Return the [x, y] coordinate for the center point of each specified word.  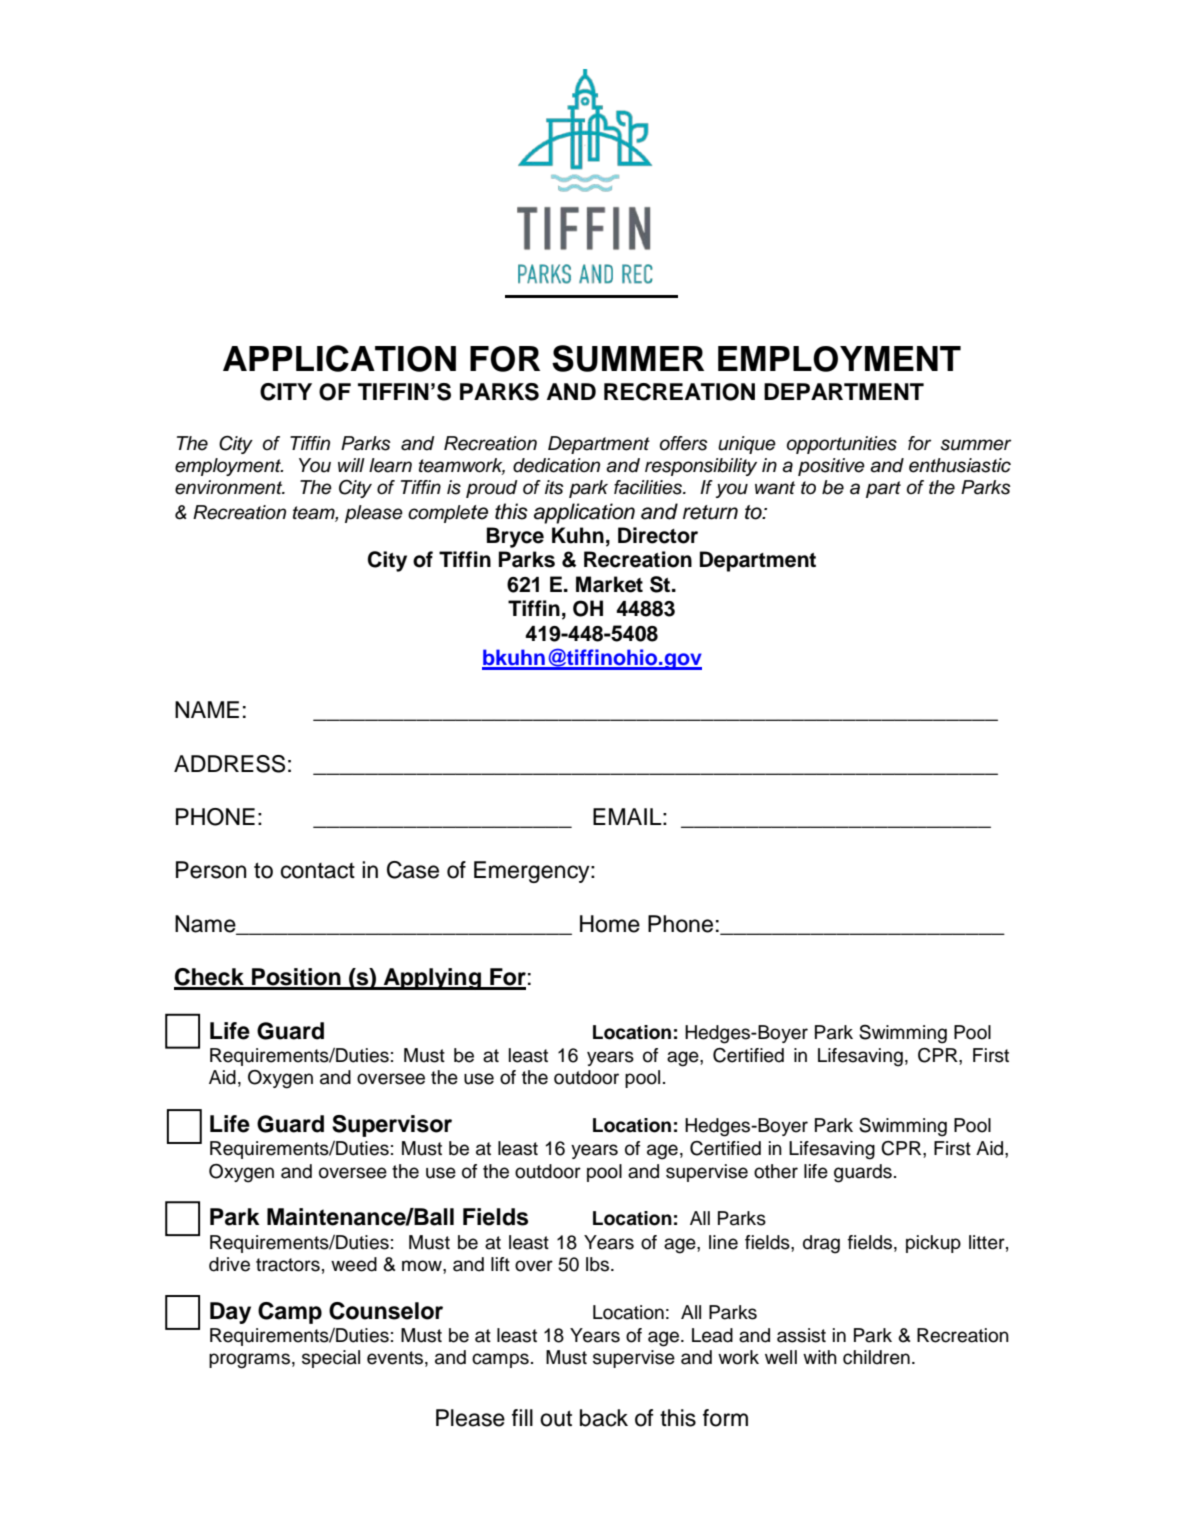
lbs [597, 1264]
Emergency [533, 872]
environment [230, 487]
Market [609, 584]
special [331, 1359]
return [710, 512]
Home [610, 924]
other [776, 1171]
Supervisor [392, 1126]
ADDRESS [229, 764]
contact [318, 871]
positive [831, 467]
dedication [556, 465]
